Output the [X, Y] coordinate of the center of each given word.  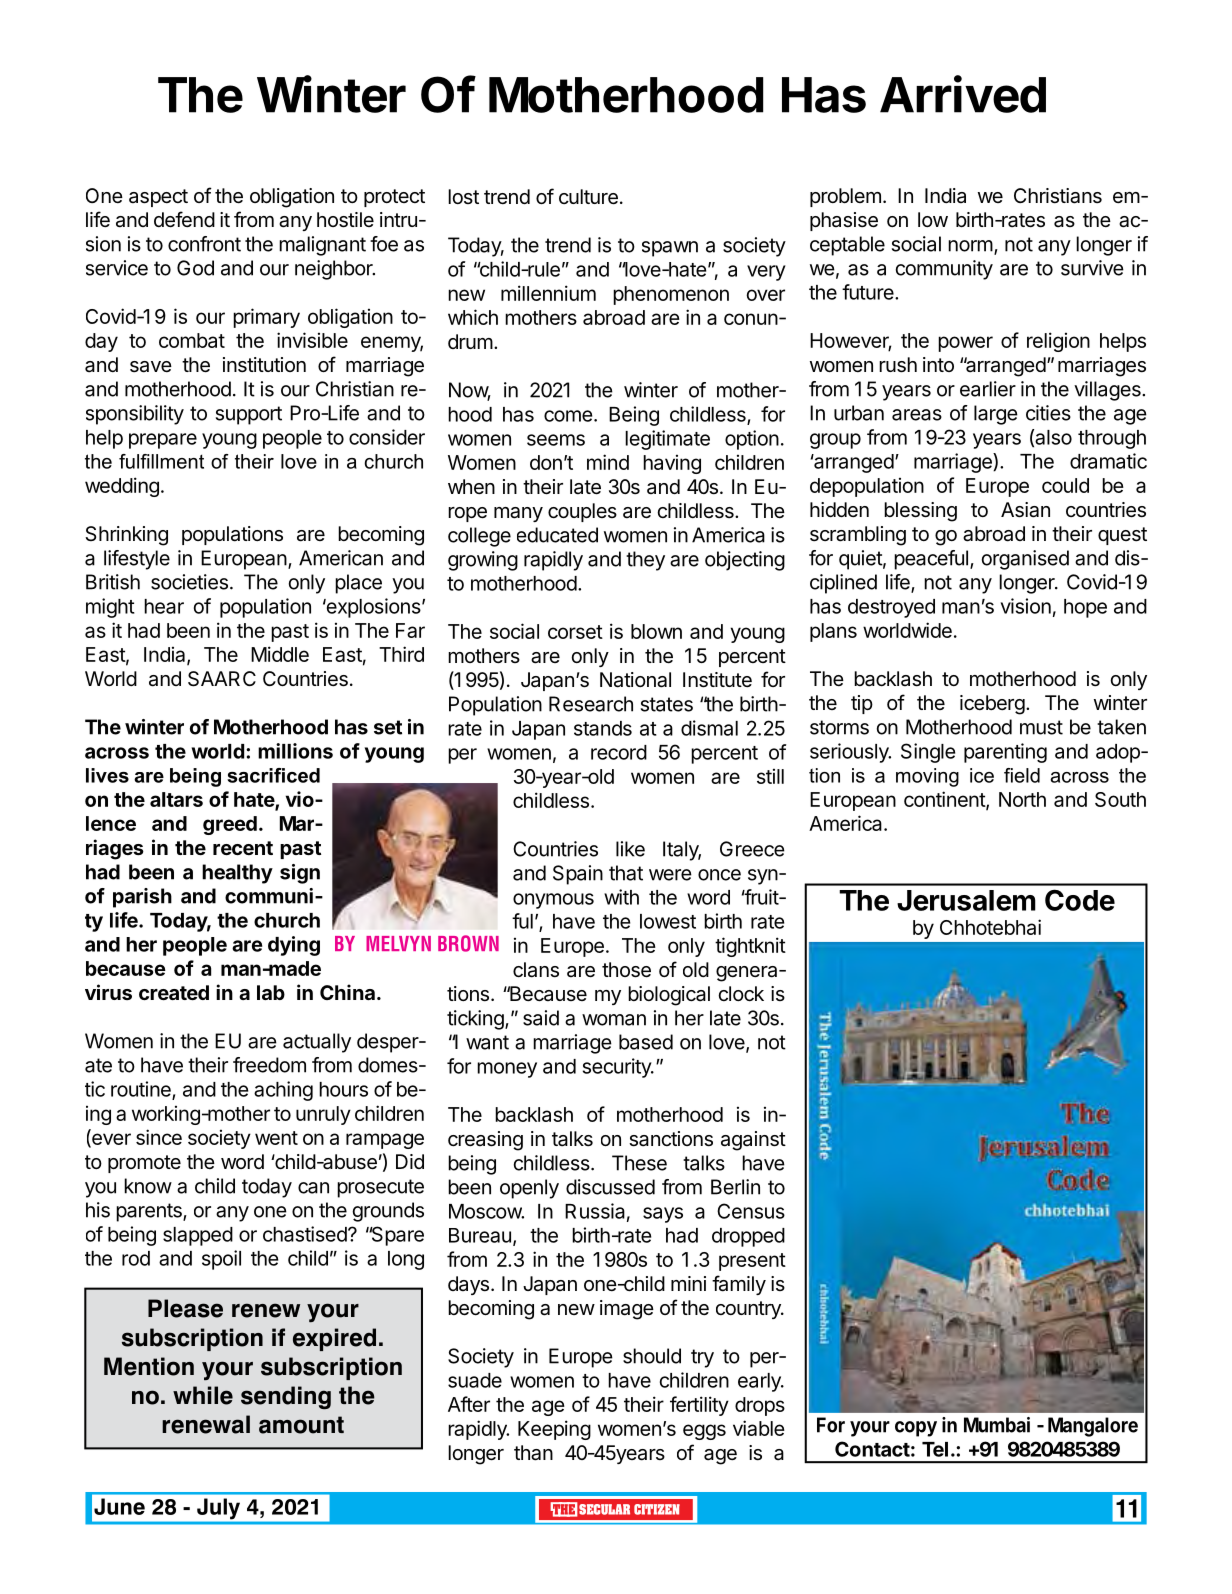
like [630, 849]
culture [588, 197]
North [1022, 799]
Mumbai [997, 1425]
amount [301, 1425]
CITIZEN [657, 1509]
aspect [158, 198]
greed [230, 825]
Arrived [963, 94]
